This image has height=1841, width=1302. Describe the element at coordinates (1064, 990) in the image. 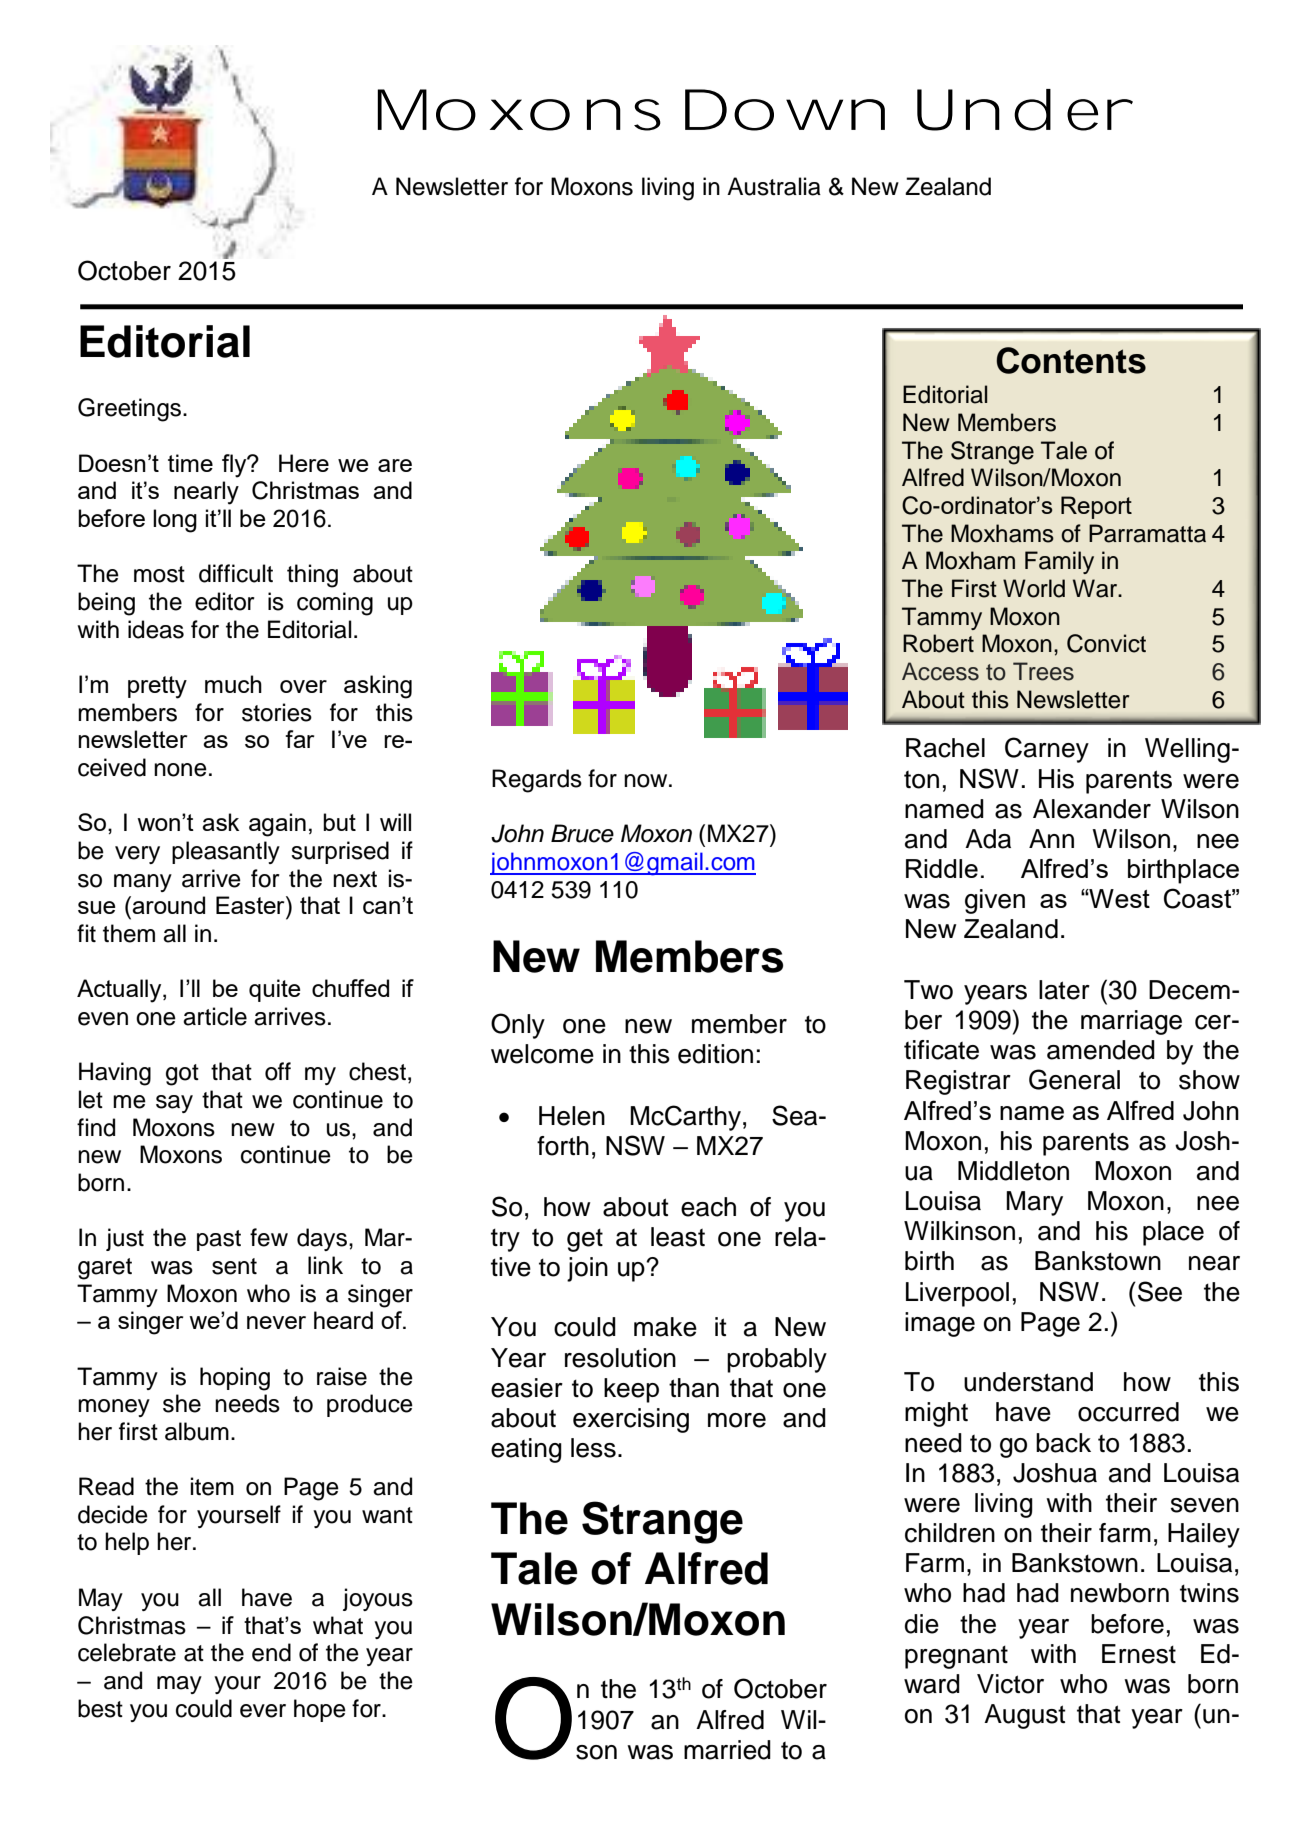

I see `later` at that location.
